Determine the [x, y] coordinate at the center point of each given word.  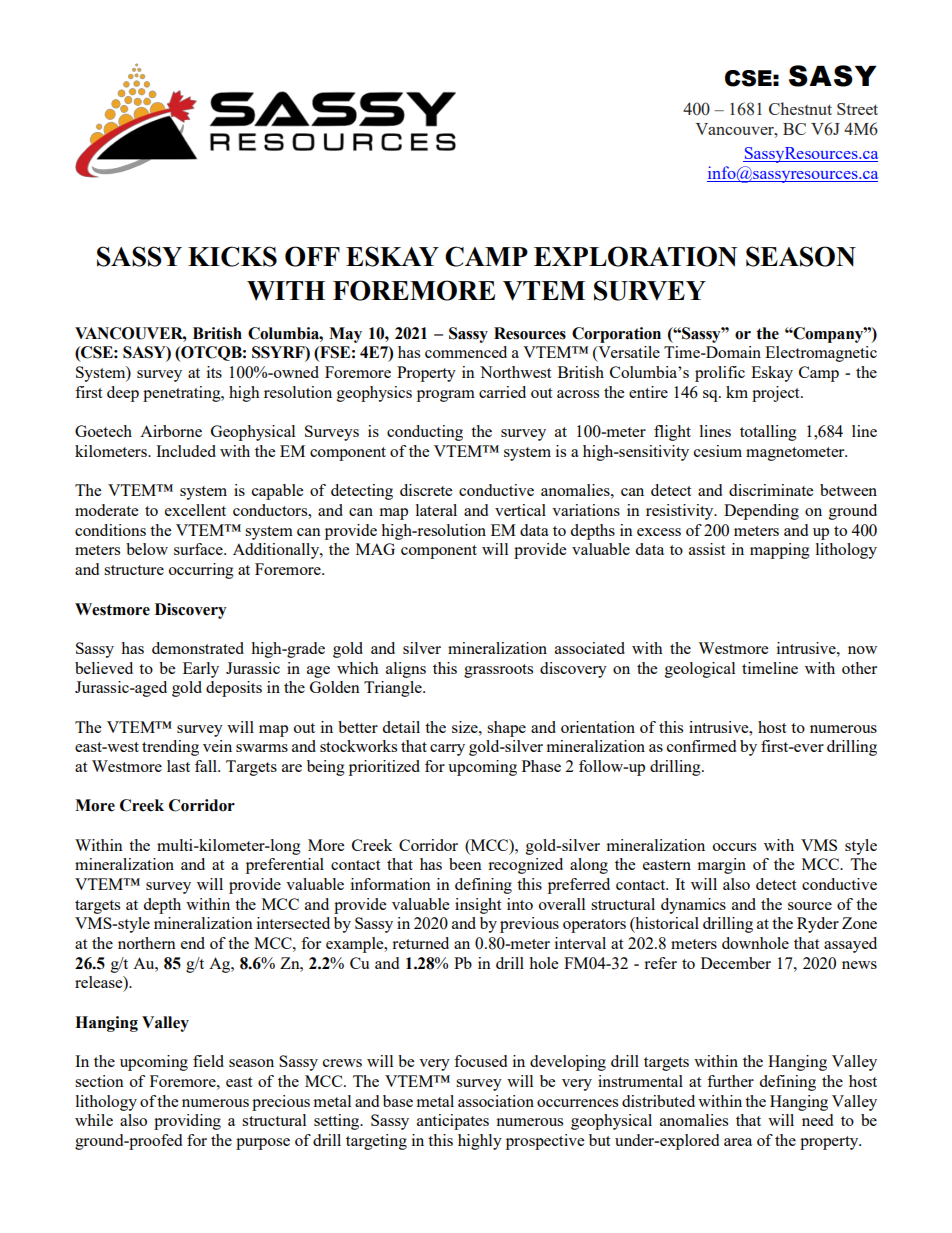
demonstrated [198, 648]
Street [857, 109]
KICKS [232, 256]
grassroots [498, 671]
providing [187, 1122]
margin [722, 866]
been [465, 864]
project [777, 394]
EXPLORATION [635, 256]
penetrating [183, 394]
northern [147, 943]
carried [502, 392]
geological [700, 670]
